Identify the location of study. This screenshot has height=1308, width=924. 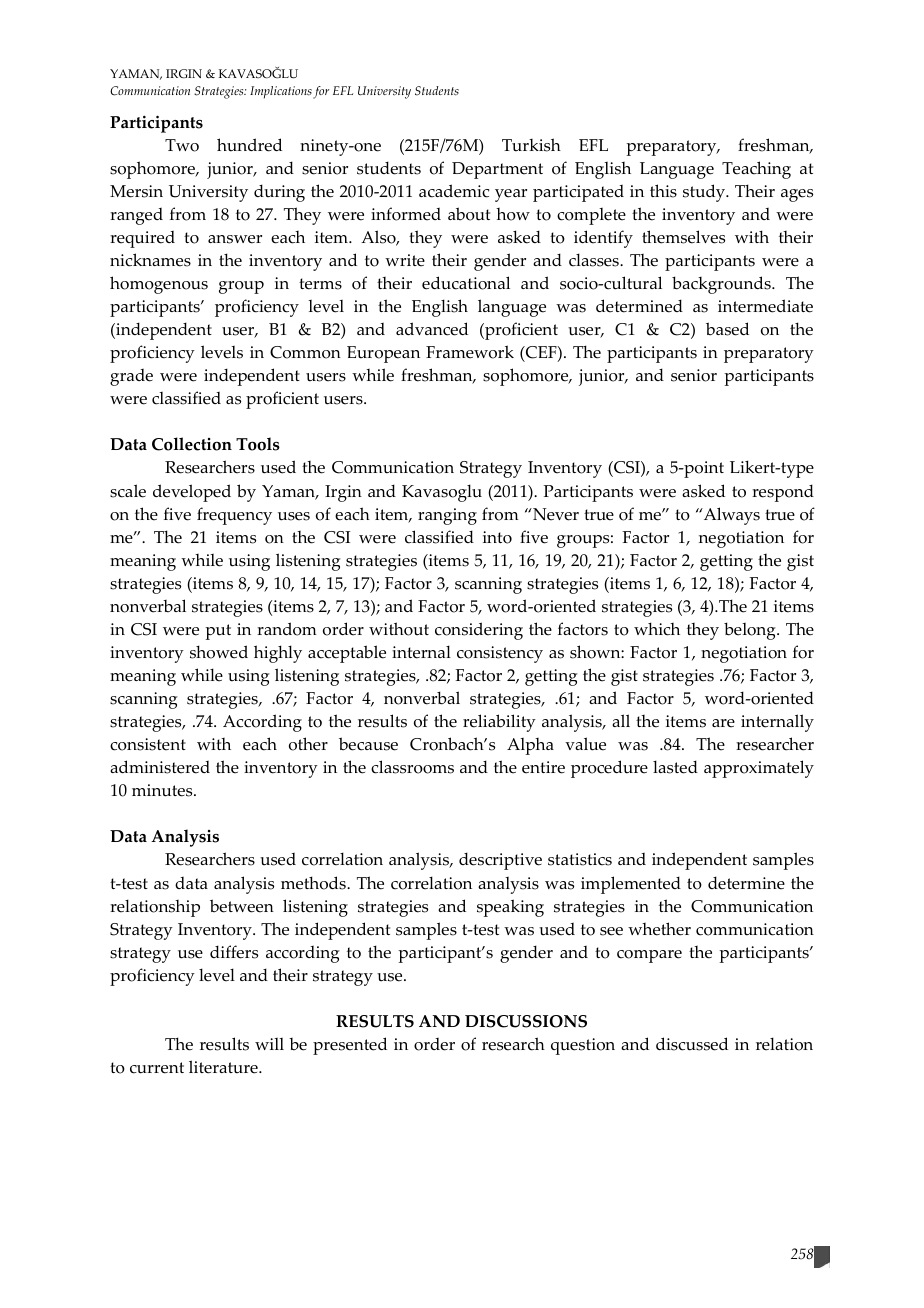
(705, 193).
